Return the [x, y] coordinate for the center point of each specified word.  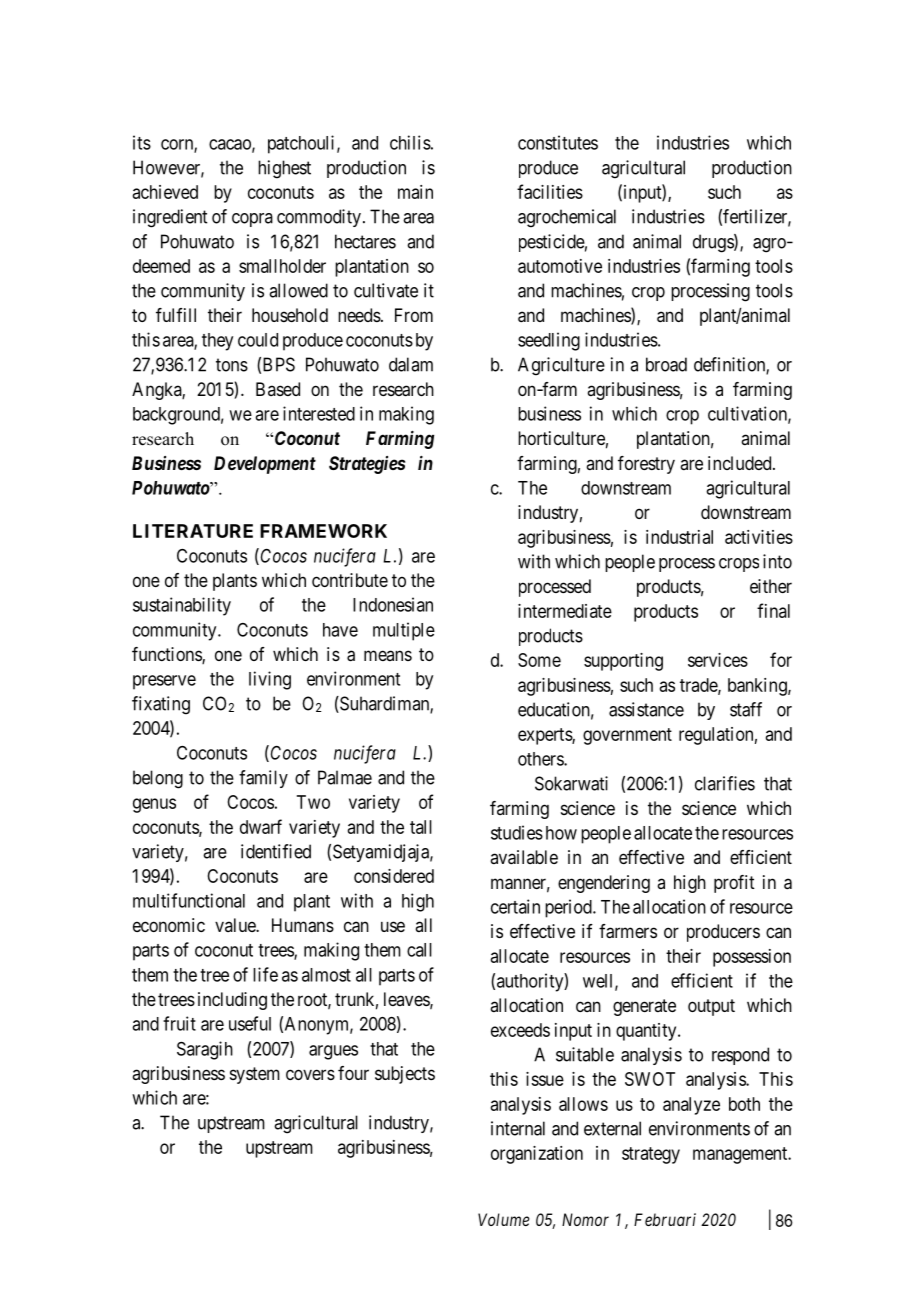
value [236, 925]
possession [752, 958]
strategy [651, 1155]
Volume [504, 1219]
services [718, 660]
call [419, 950]
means [388, 655]
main [415, 192]
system [255, 1075]
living [270, 680]
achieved [165, 192]
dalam [411, 364]
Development [265, 465]
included [741, 463]
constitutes [558, 142]
